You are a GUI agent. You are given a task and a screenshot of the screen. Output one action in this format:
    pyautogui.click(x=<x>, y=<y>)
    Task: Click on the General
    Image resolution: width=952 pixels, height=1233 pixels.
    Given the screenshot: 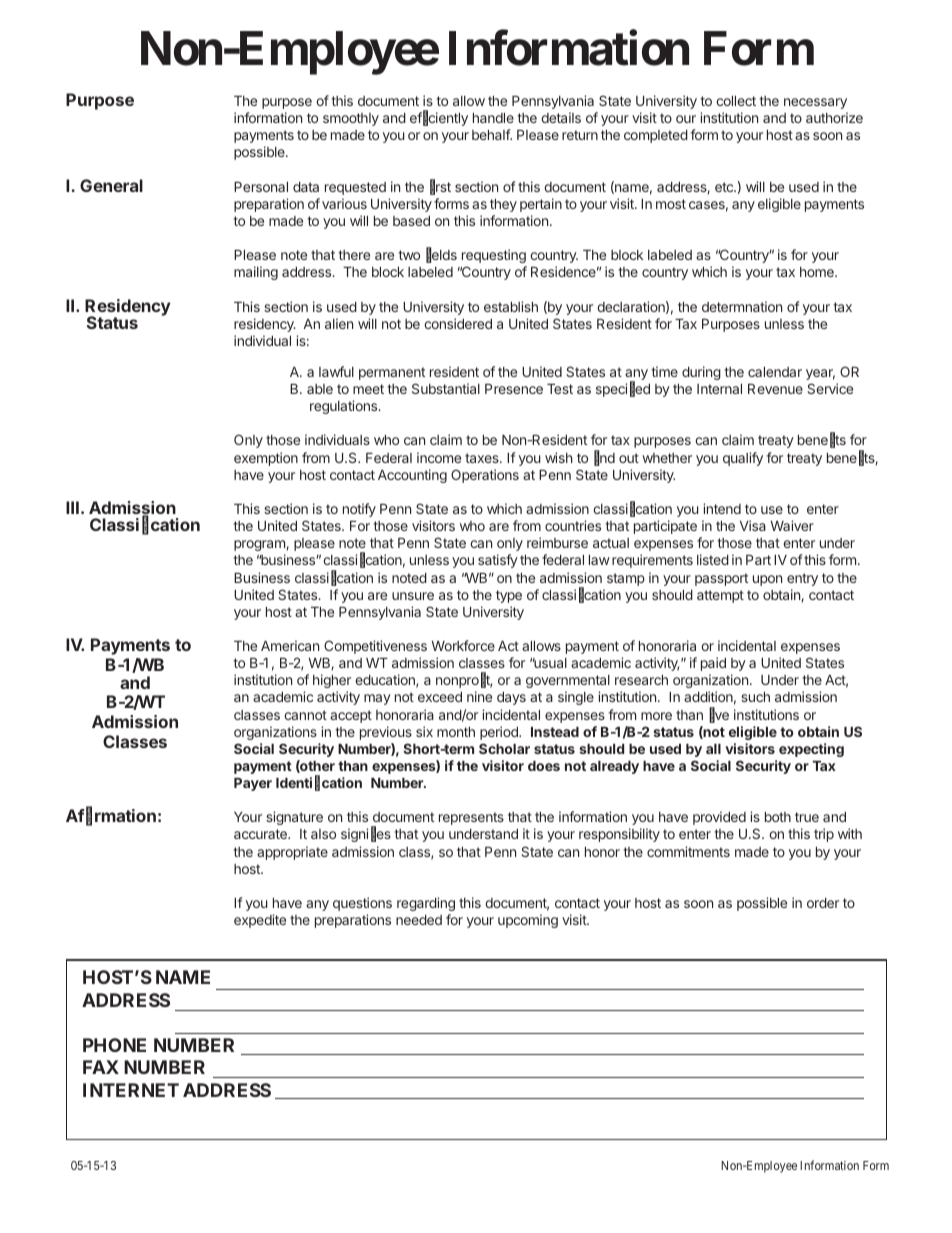 What is the action you would take?
    pyautogui.click(x=111, y=185)
